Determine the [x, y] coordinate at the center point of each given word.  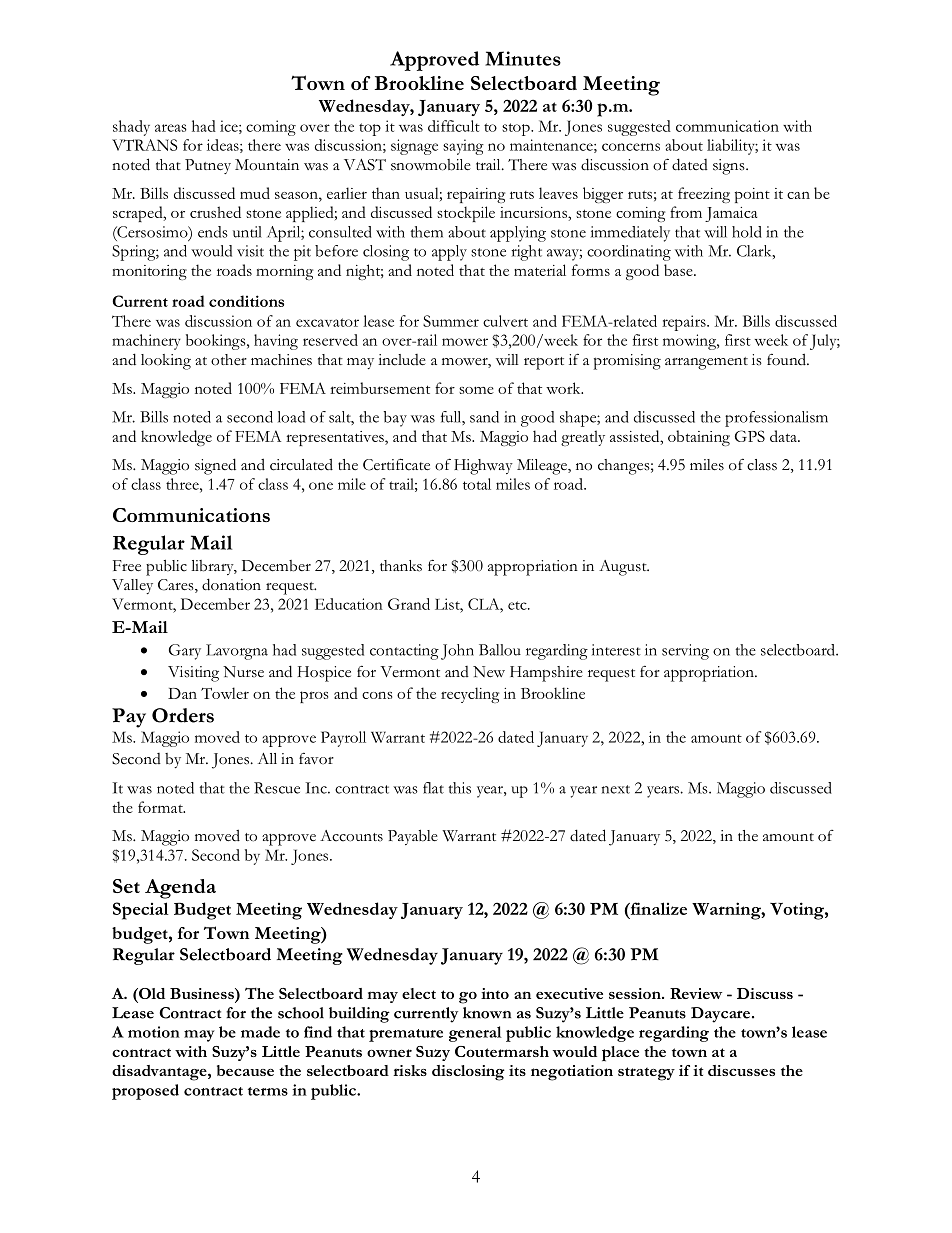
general [475, 1034]
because [245, 1070]
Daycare [722, 1015]
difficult [454, 126]
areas [171, 128]
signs [730, 167]
